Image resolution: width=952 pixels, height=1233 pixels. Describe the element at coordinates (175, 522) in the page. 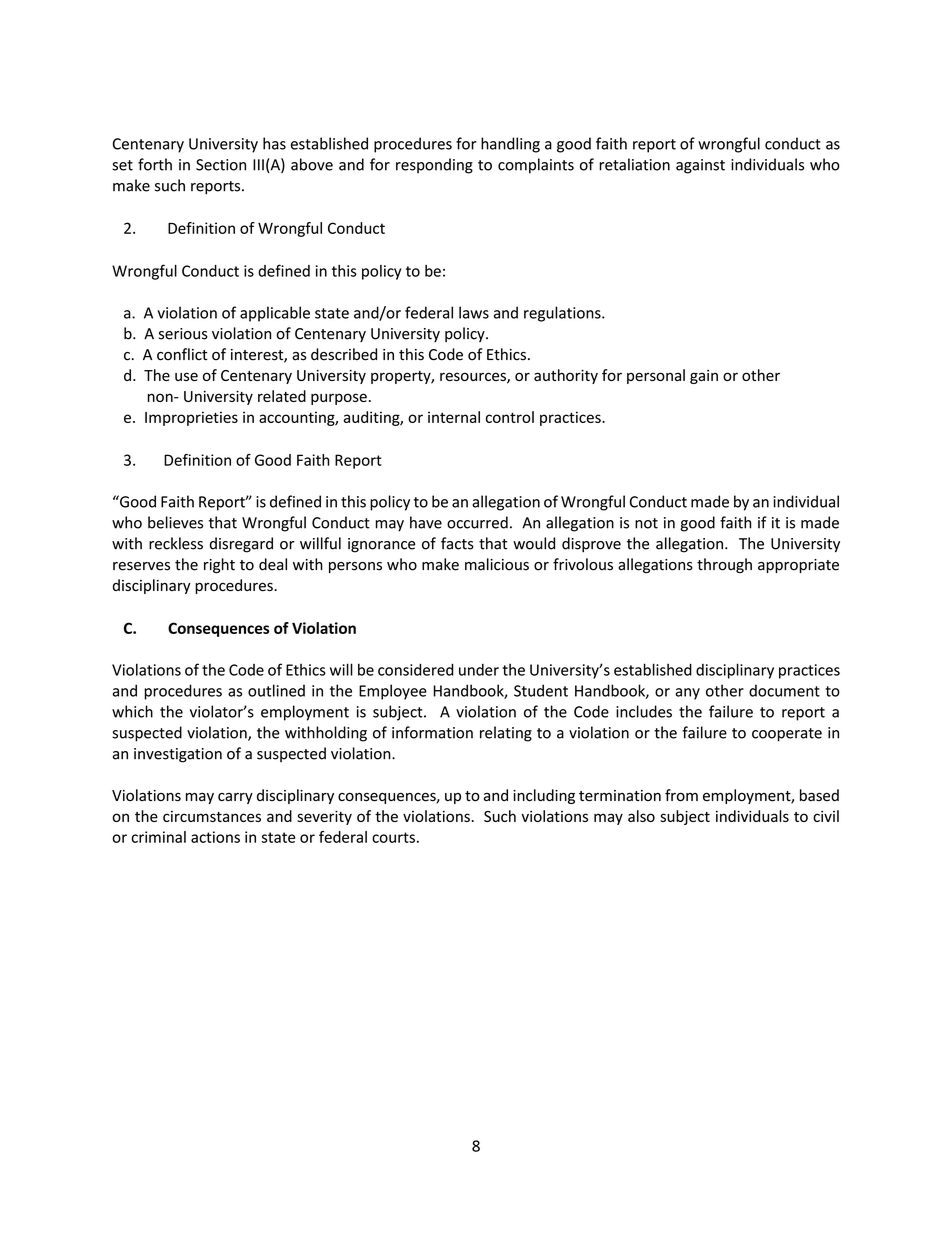

I see `believes` at that location.
